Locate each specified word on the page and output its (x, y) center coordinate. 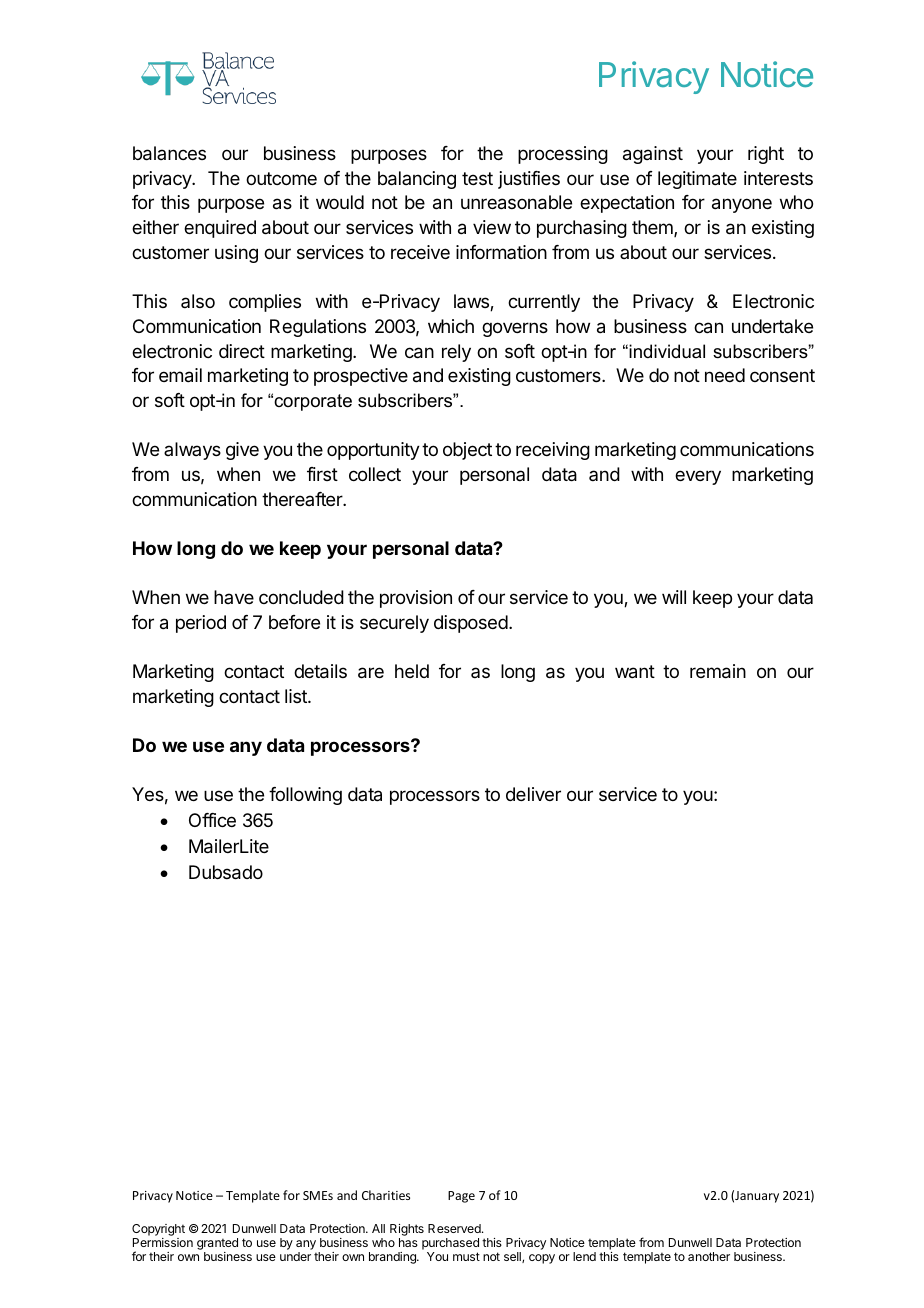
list (297, 696)
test (477, 178)
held (412, 671)
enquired (220, 229)
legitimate (697, 180)
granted (217, 1244)
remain (718, 671)
